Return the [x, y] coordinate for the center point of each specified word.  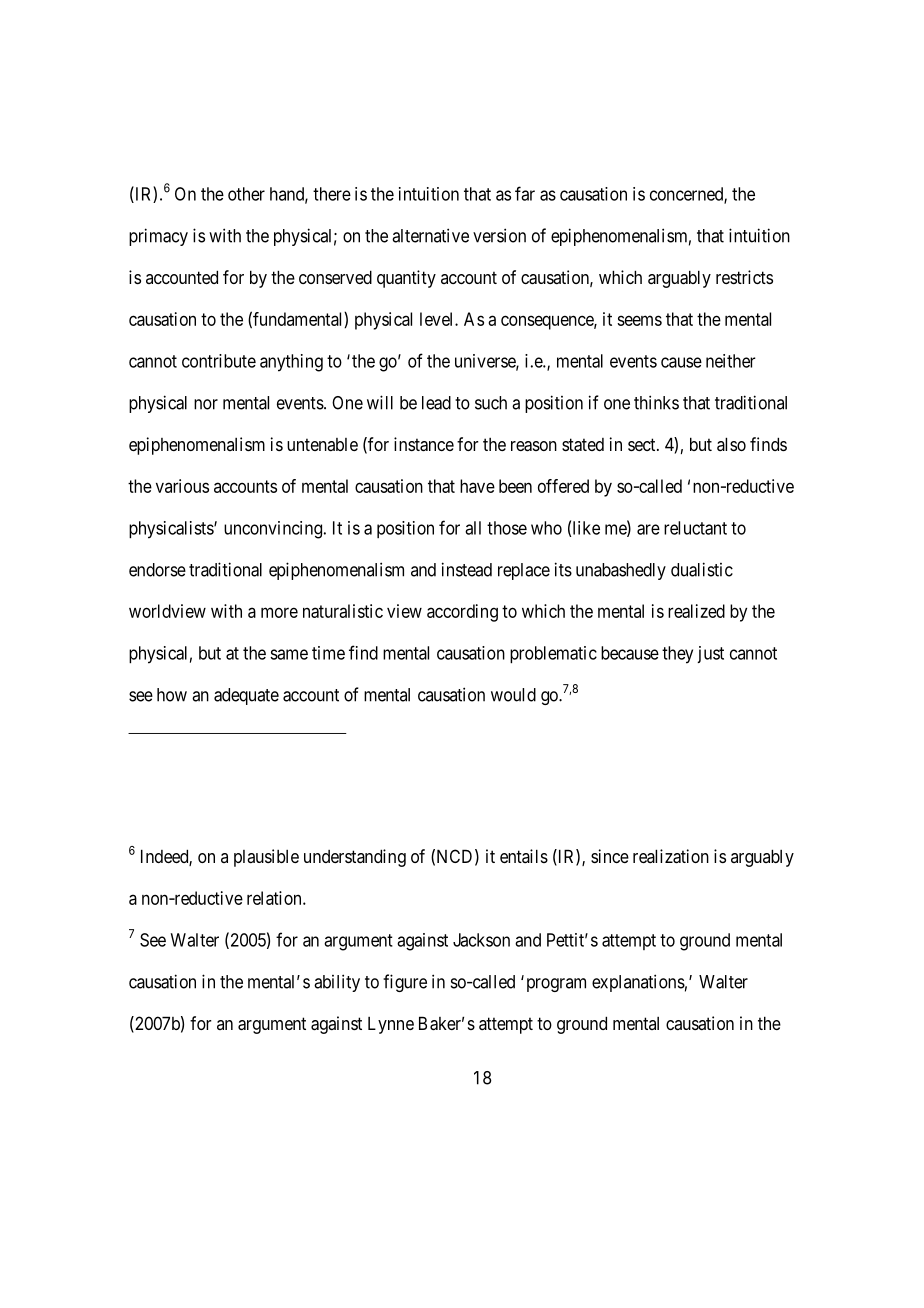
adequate [246, 696]
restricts [744, 277]
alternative [430, 235]
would [513, 695]
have [477, 486]
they [677, 655]
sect [643, 444]
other [246, 194]
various [182, 486]
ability [337, 983]
